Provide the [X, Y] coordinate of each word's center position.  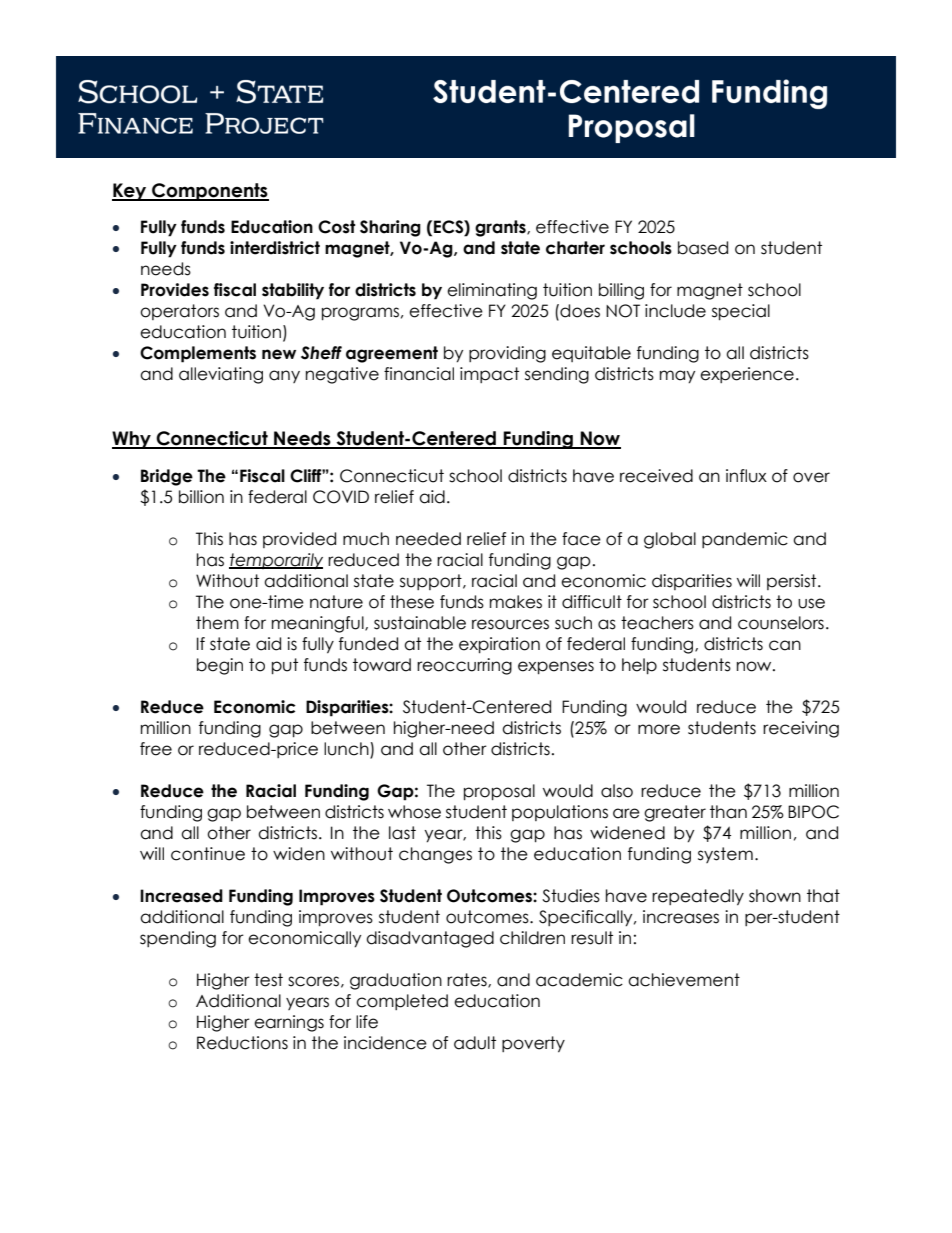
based [703, 248]
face [581, 539]
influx [746, 476]
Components [209, 192]
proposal [499, 792]
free [156, 749]
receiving [801, 729]
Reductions [242, 1043]
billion [201, 497]
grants [501, 228]
